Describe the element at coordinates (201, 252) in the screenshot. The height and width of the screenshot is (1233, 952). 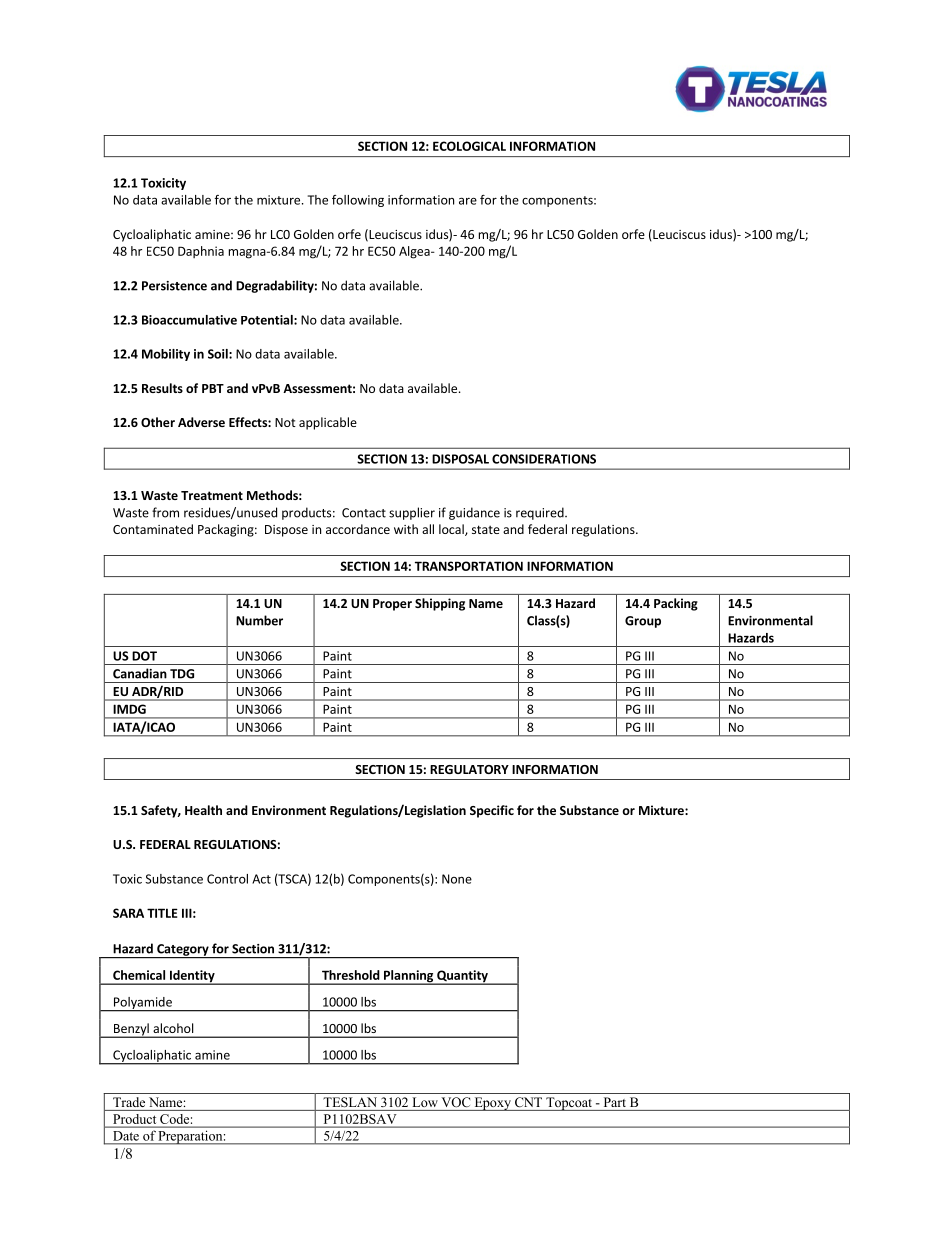
I see `Daphnia` at that location.
